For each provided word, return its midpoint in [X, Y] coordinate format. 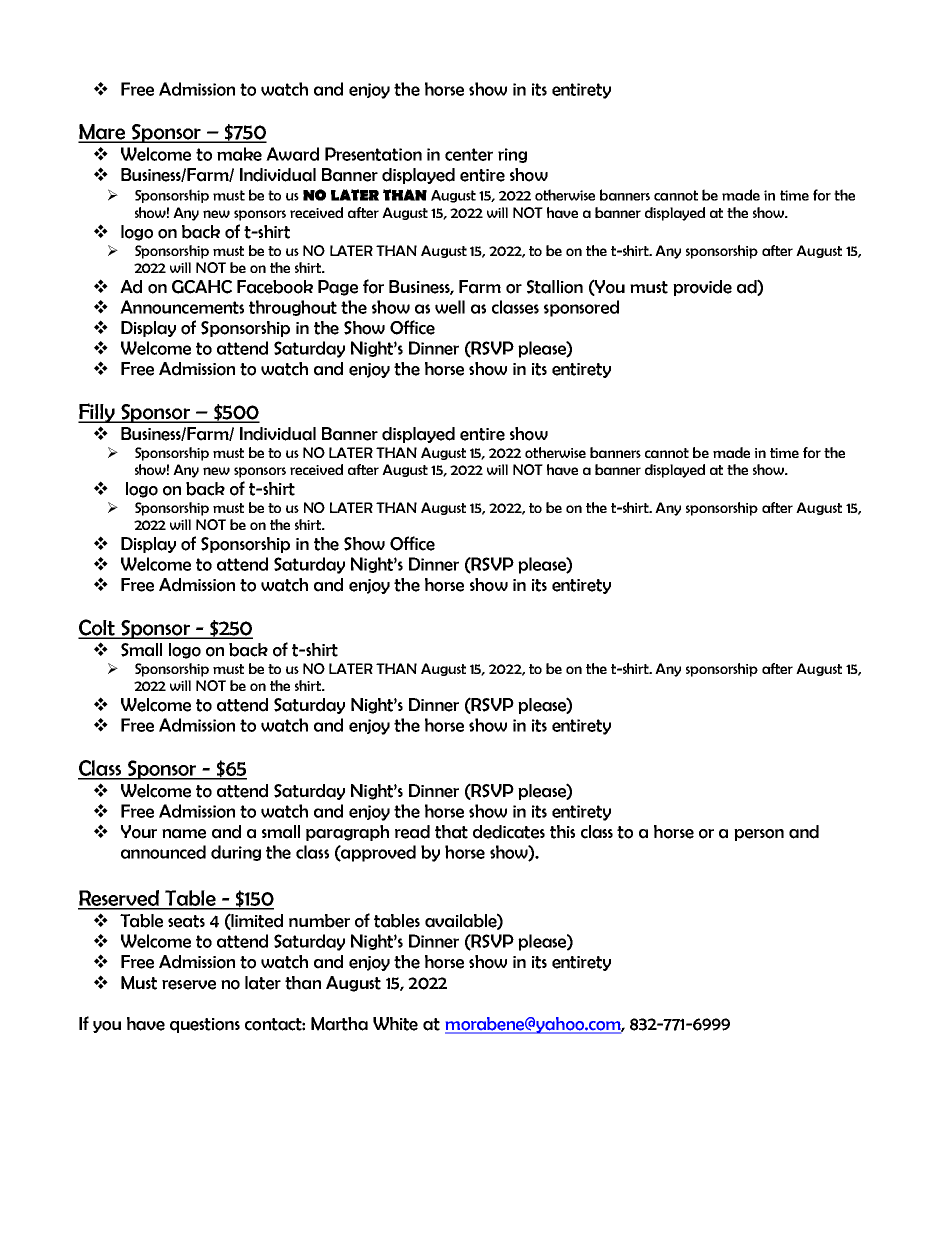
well [450, 307]
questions [205, 1025]
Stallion [555, 287]
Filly [97, 413]
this [562, 832]
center [469, 154]
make [239, 154]
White [395, 1024]
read [412, 832]
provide [702, 288]
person [759, 835]
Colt [97, 628]
